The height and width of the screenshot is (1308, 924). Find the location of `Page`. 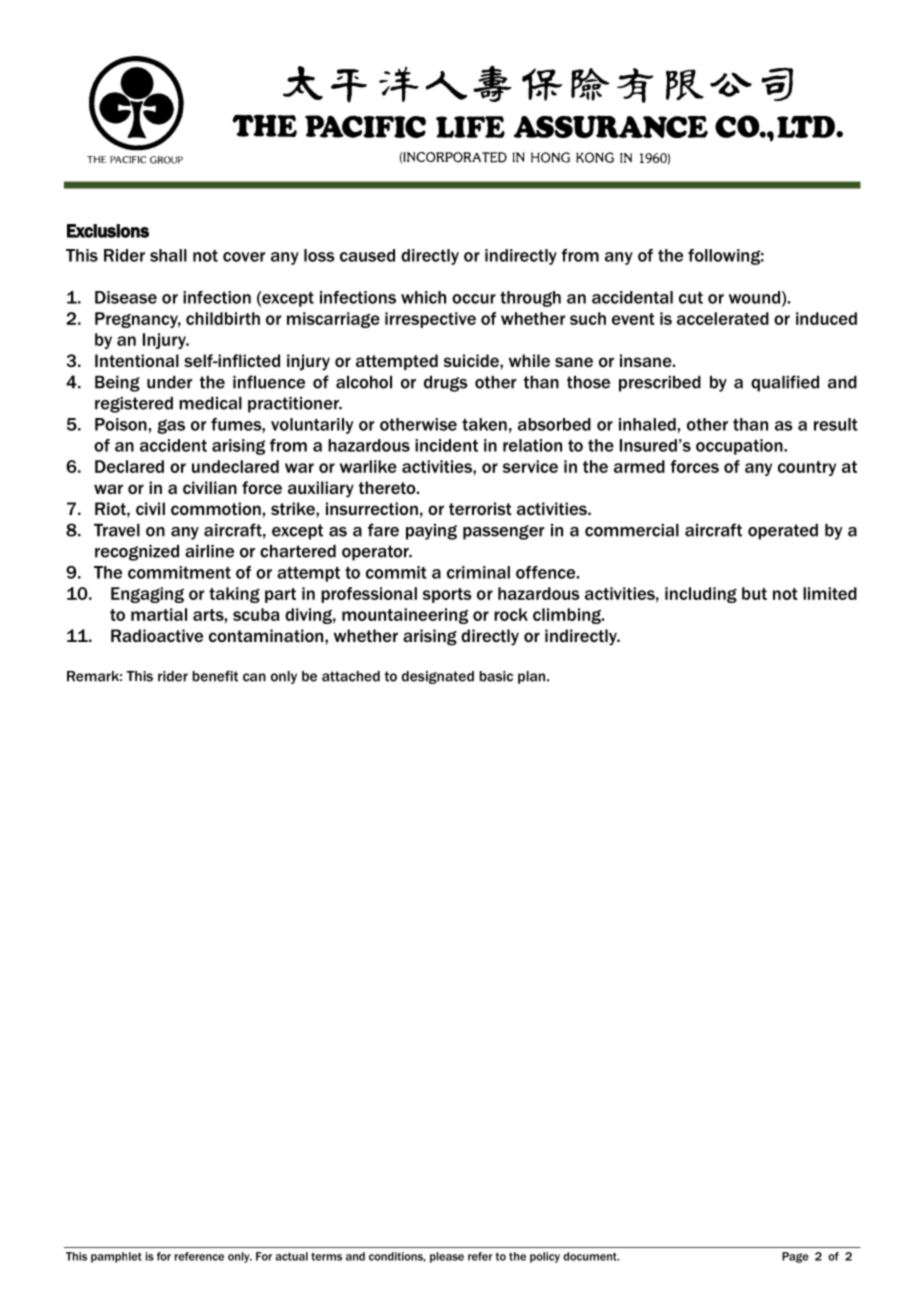

Page is located at coordinates (795, 1257).
